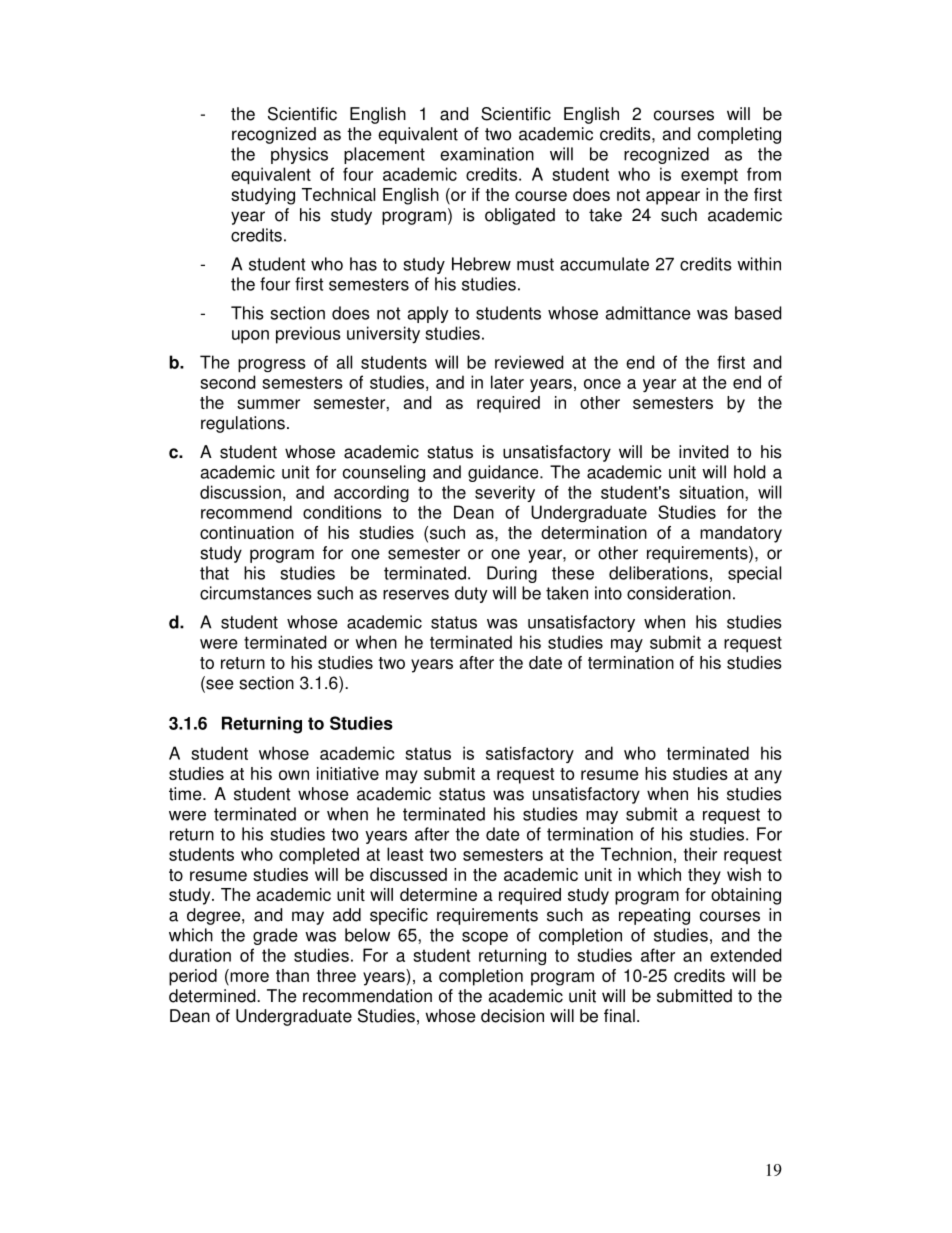 This page has height=1233, width=952. I want to click on any, so click(768, 777).
